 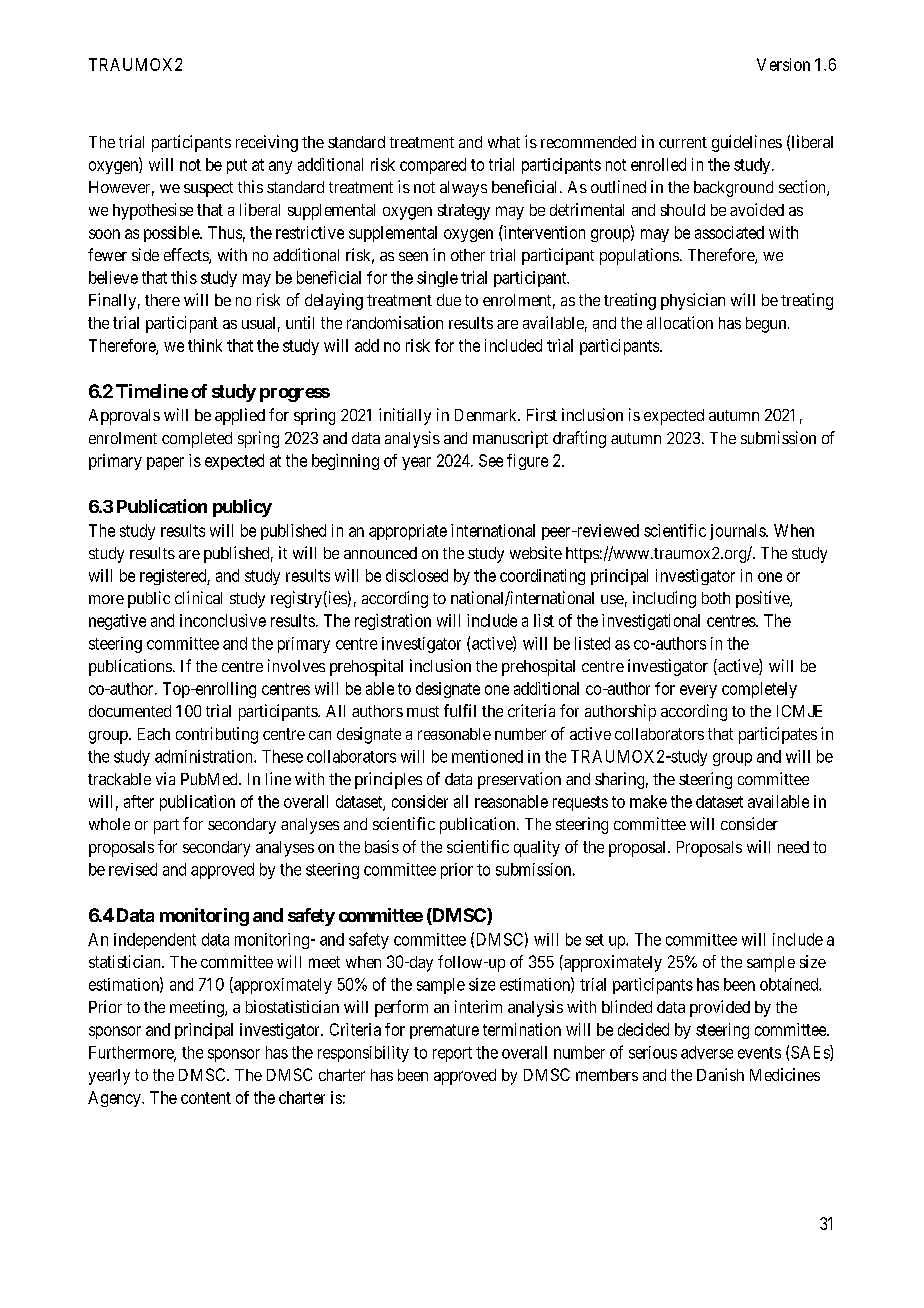 What do you see at coordinates (720, 1074) in the screenshot?
I see `Danish` at bounding box center [720, 1074].
